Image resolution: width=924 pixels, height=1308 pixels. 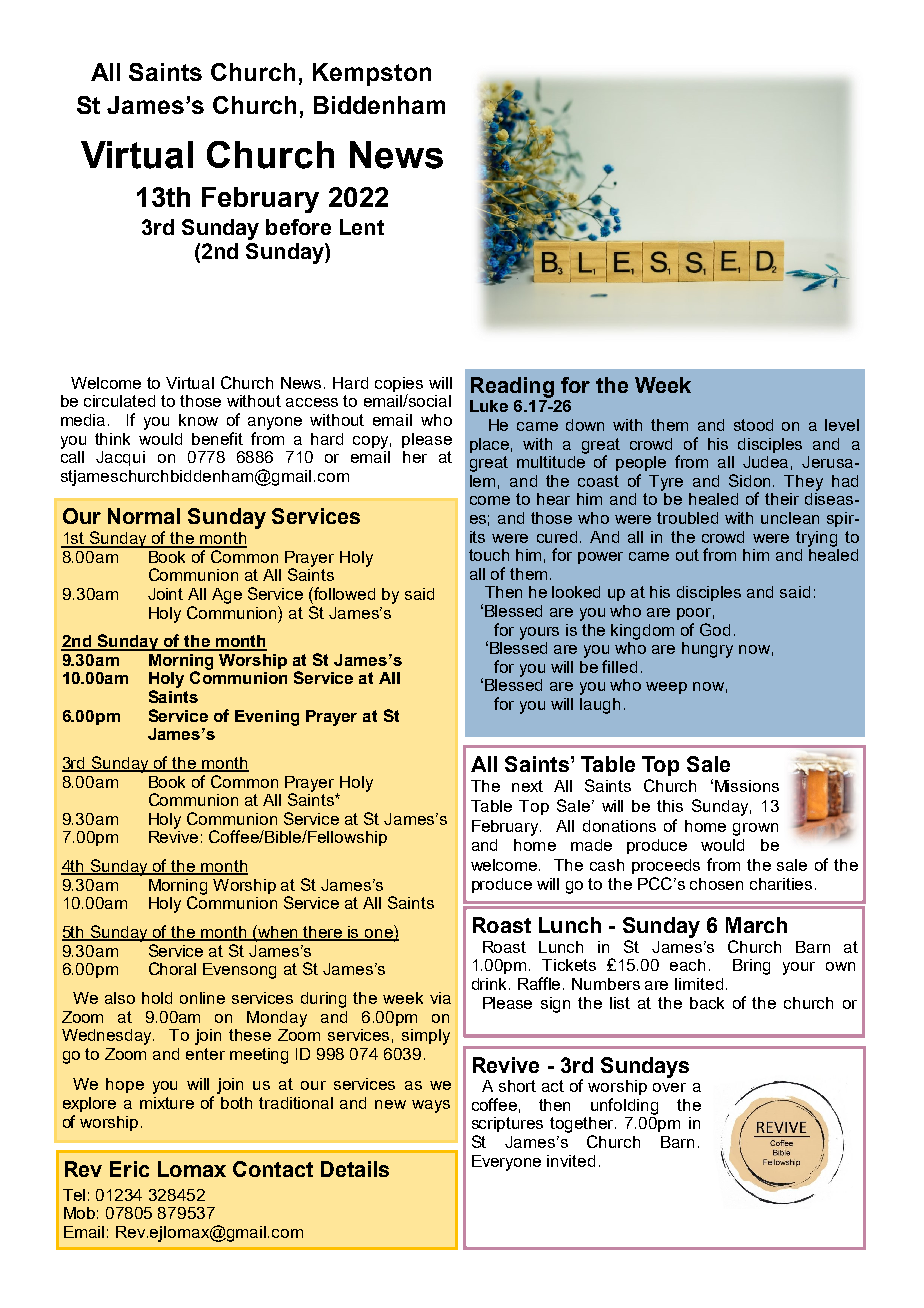 What do you see at coordinates (669, 1087) in the screenshot?
I see `over` at bounding box center [669, 1087].
